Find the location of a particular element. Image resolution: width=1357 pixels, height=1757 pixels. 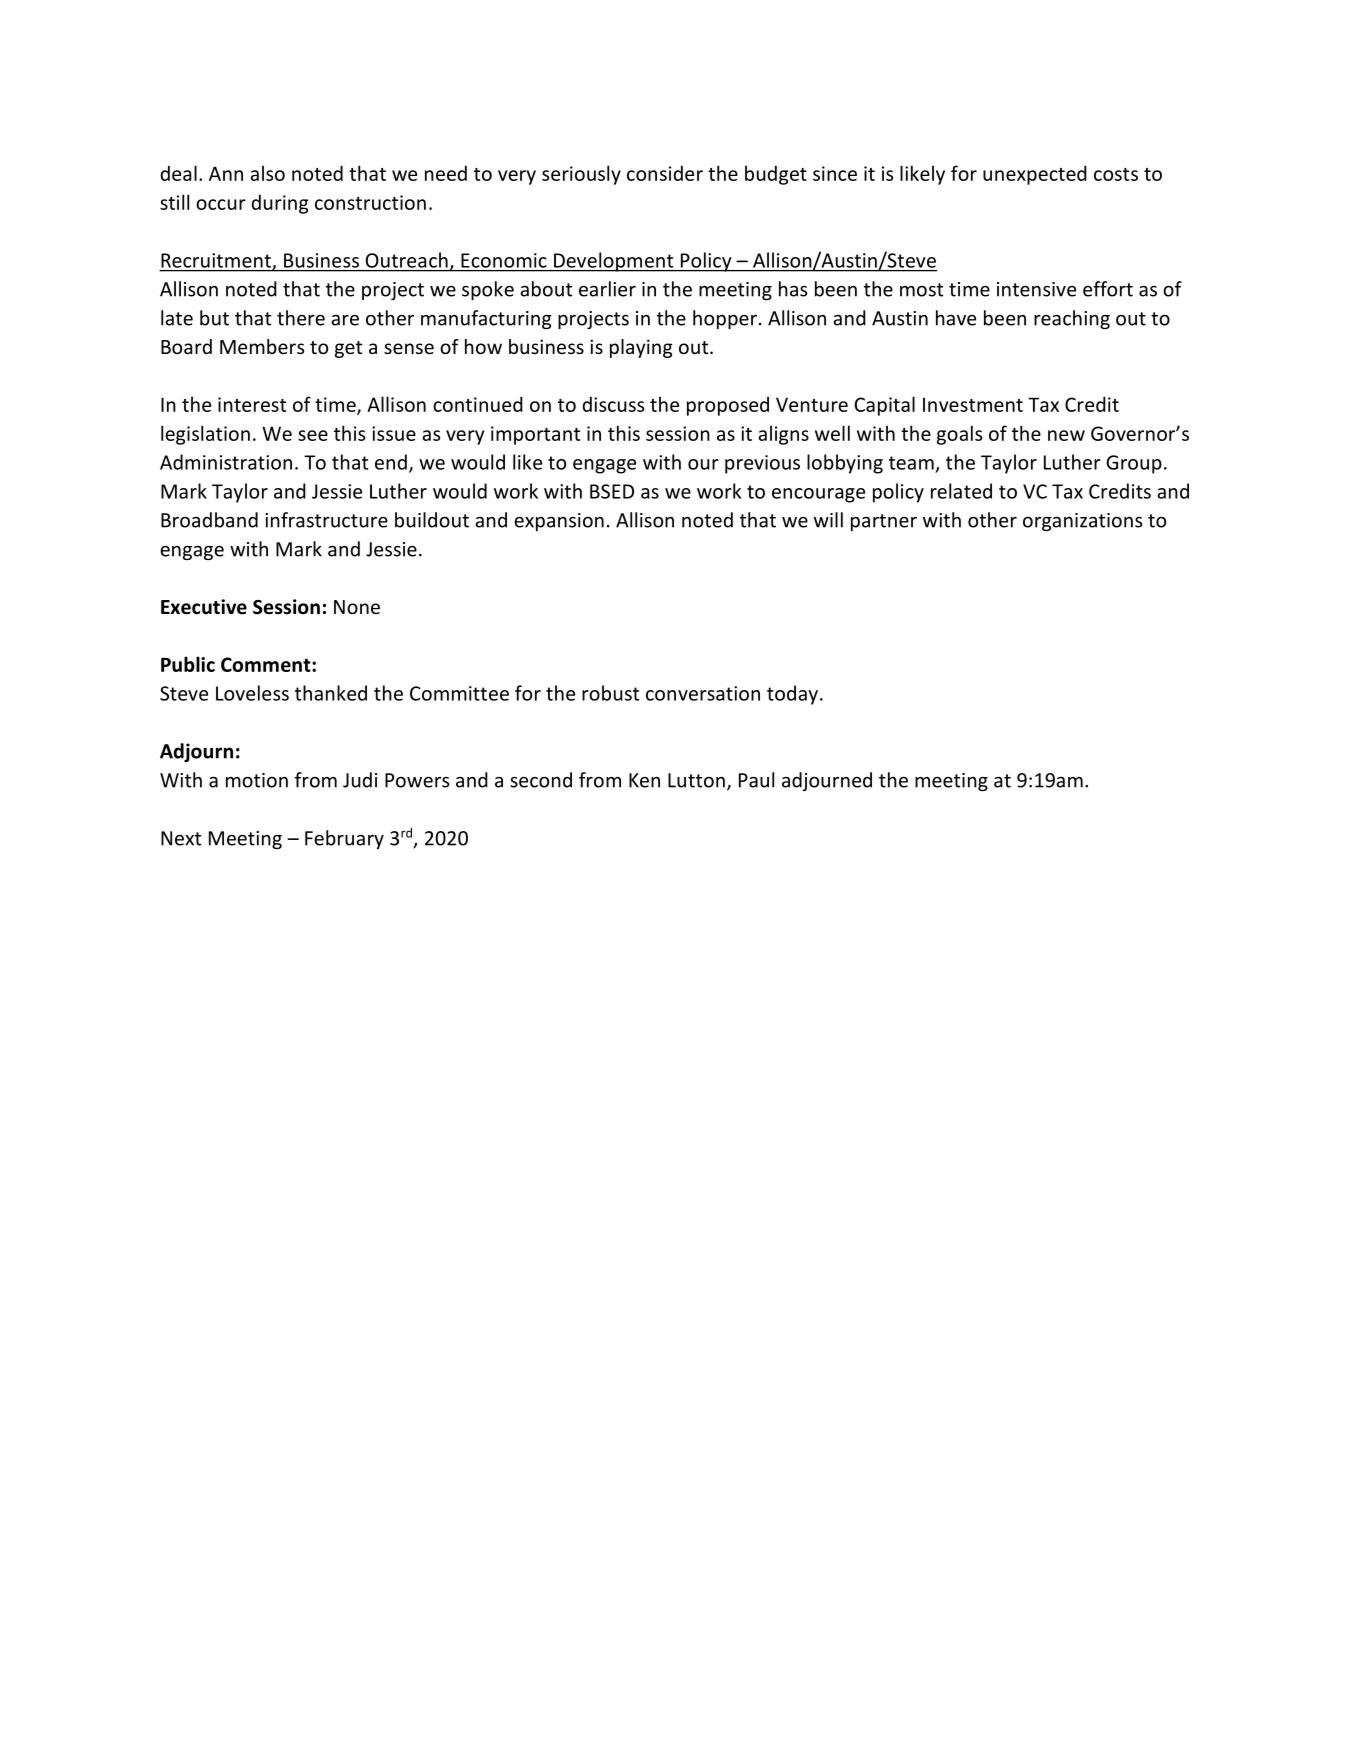

Ken is located at coordinates (644, 780).
